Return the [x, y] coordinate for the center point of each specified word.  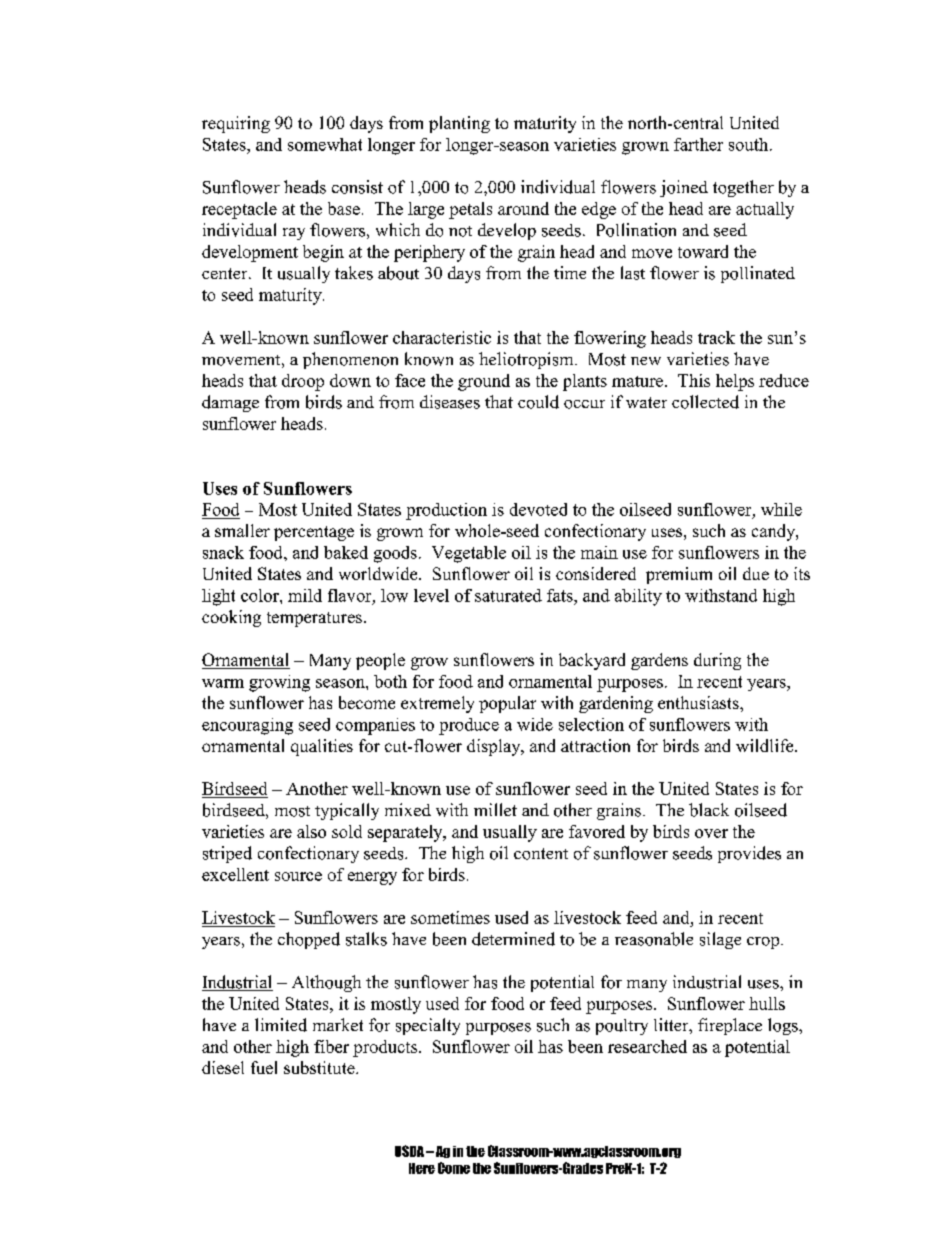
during [717, 661]
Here [422, 1168]
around [523, 208]
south [750, 144]
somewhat [325, 144]
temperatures [314, 619]
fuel [264, 1067]
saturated [508, 595]
